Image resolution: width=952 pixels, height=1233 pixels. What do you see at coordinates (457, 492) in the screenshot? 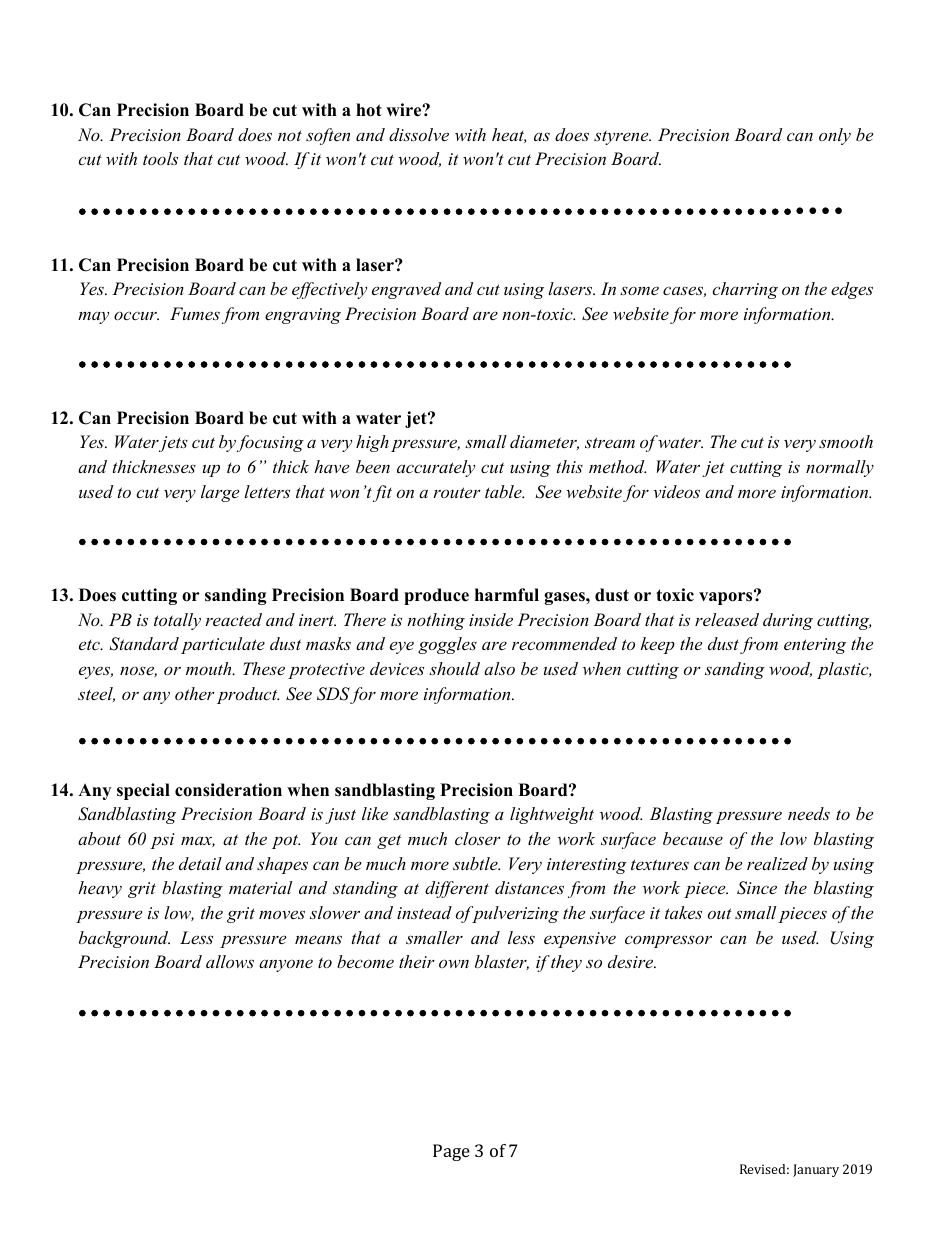
I see `router` at bounding box center [457, 492].
